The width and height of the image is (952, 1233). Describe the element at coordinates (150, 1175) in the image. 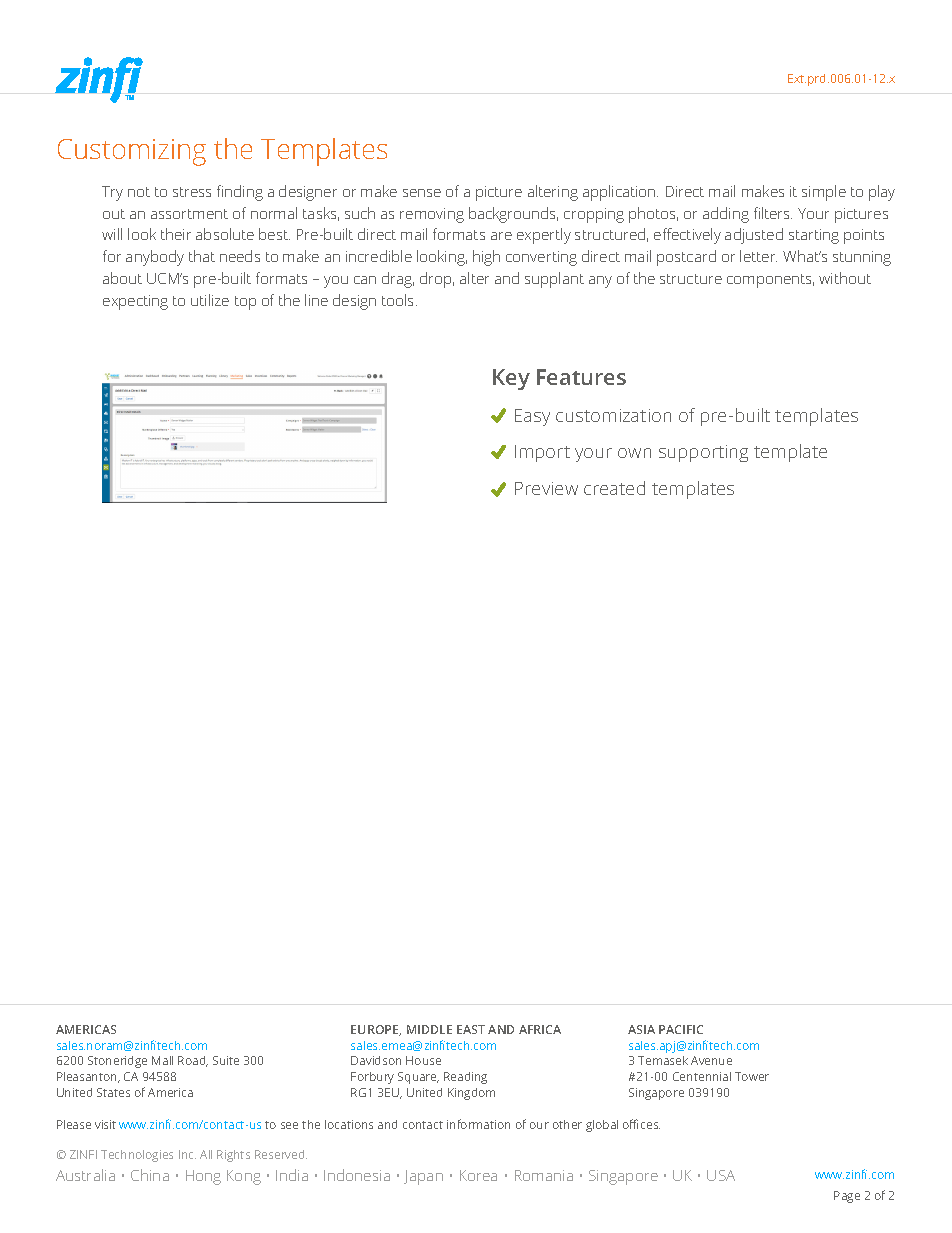

I see `China` at that location.
